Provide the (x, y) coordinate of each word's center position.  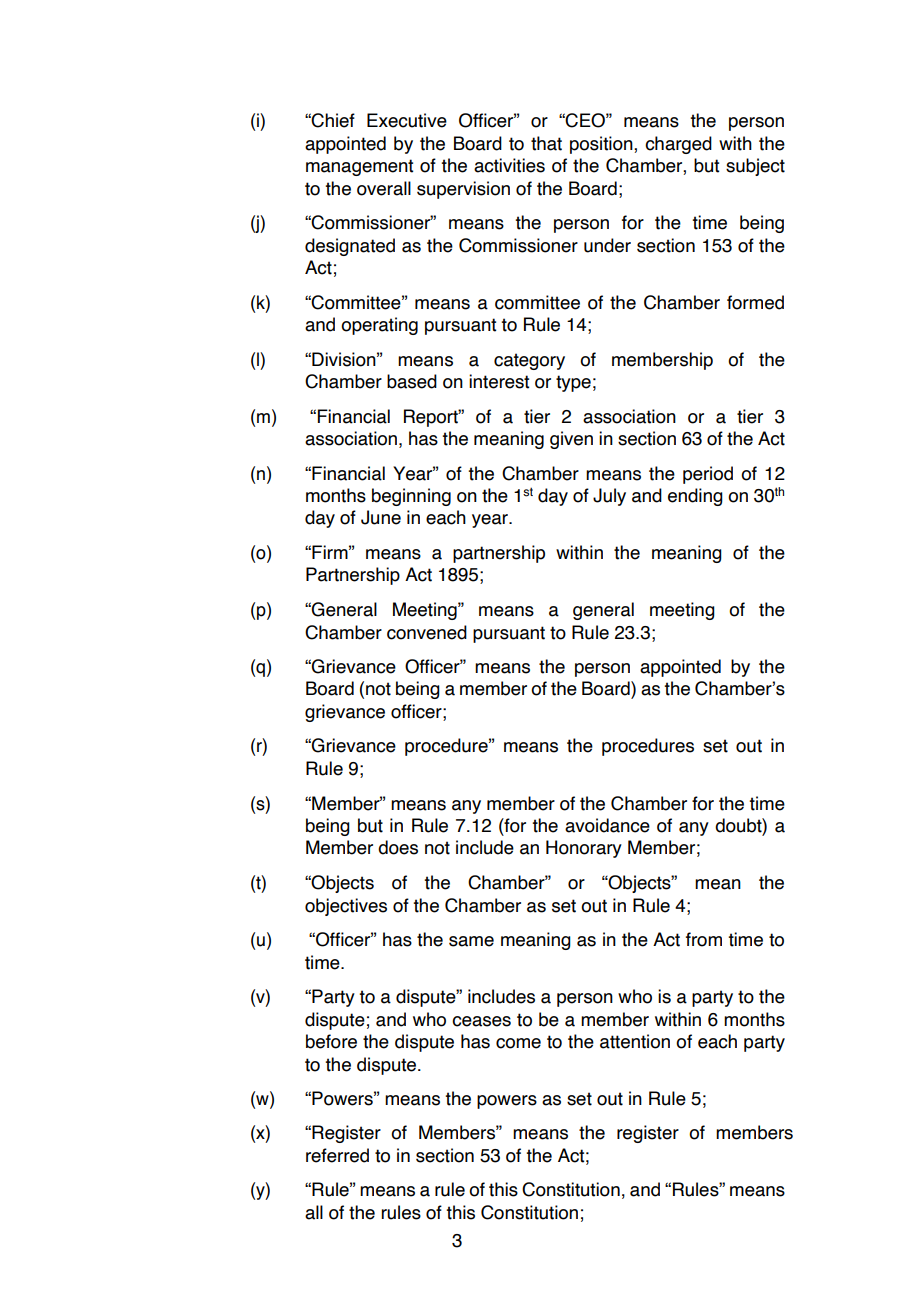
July (609, 497)
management (359, 167)
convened (427, 632)
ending (695, 497)
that (546, 143)
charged (678, 145)
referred (337, 1155)
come (518, 1043)
